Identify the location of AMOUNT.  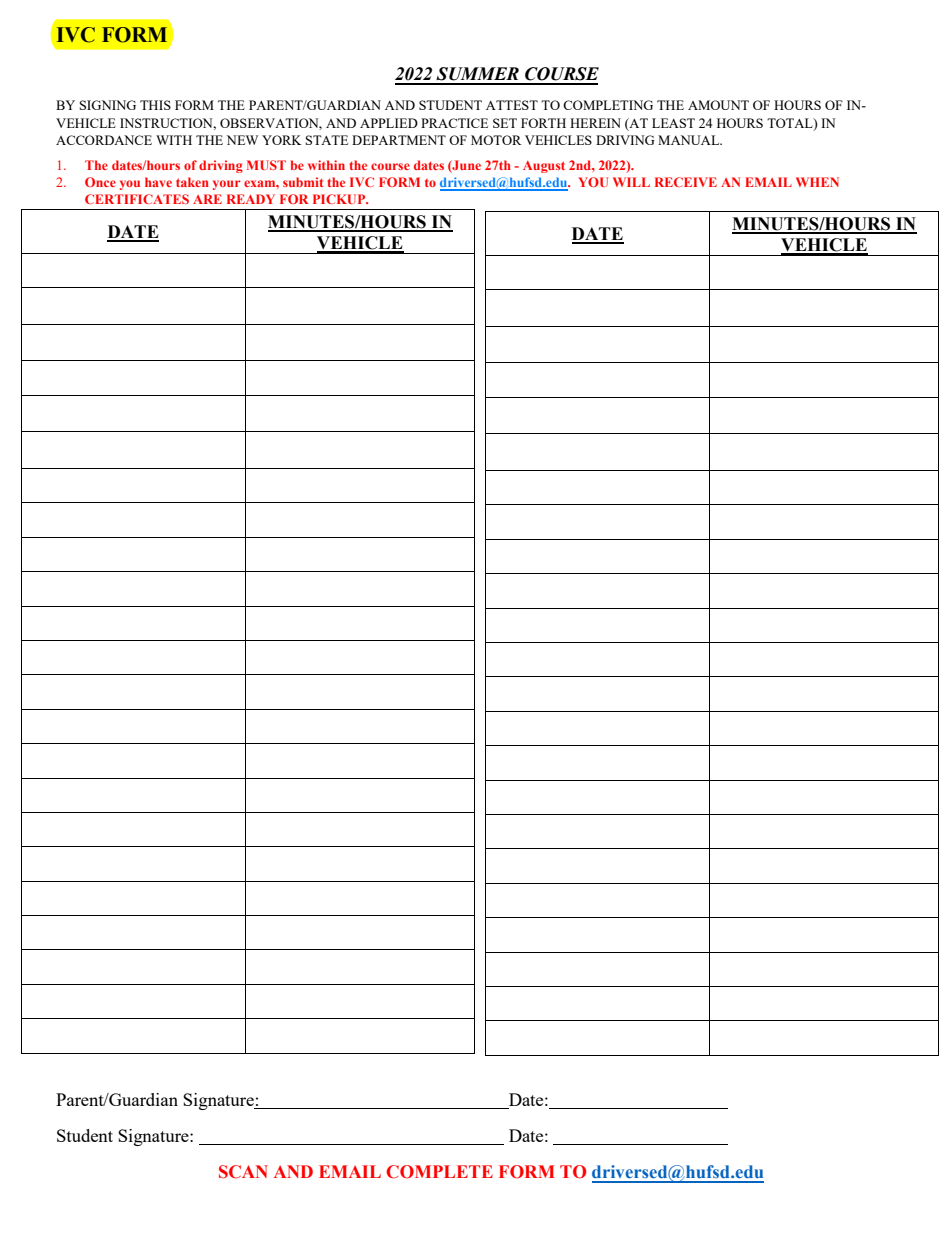
(718, 105).
